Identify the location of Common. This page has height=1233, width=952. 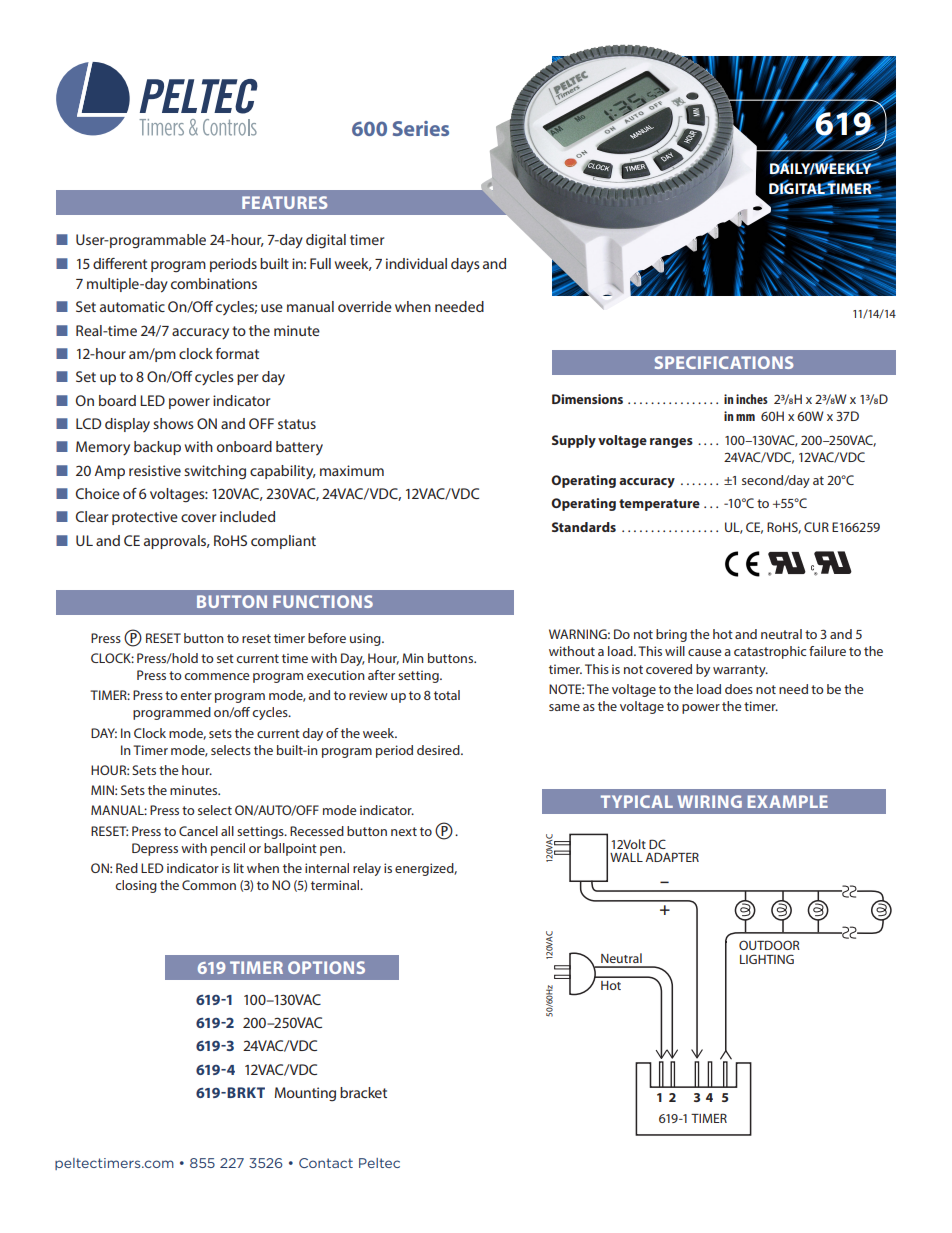
(209, 885).
